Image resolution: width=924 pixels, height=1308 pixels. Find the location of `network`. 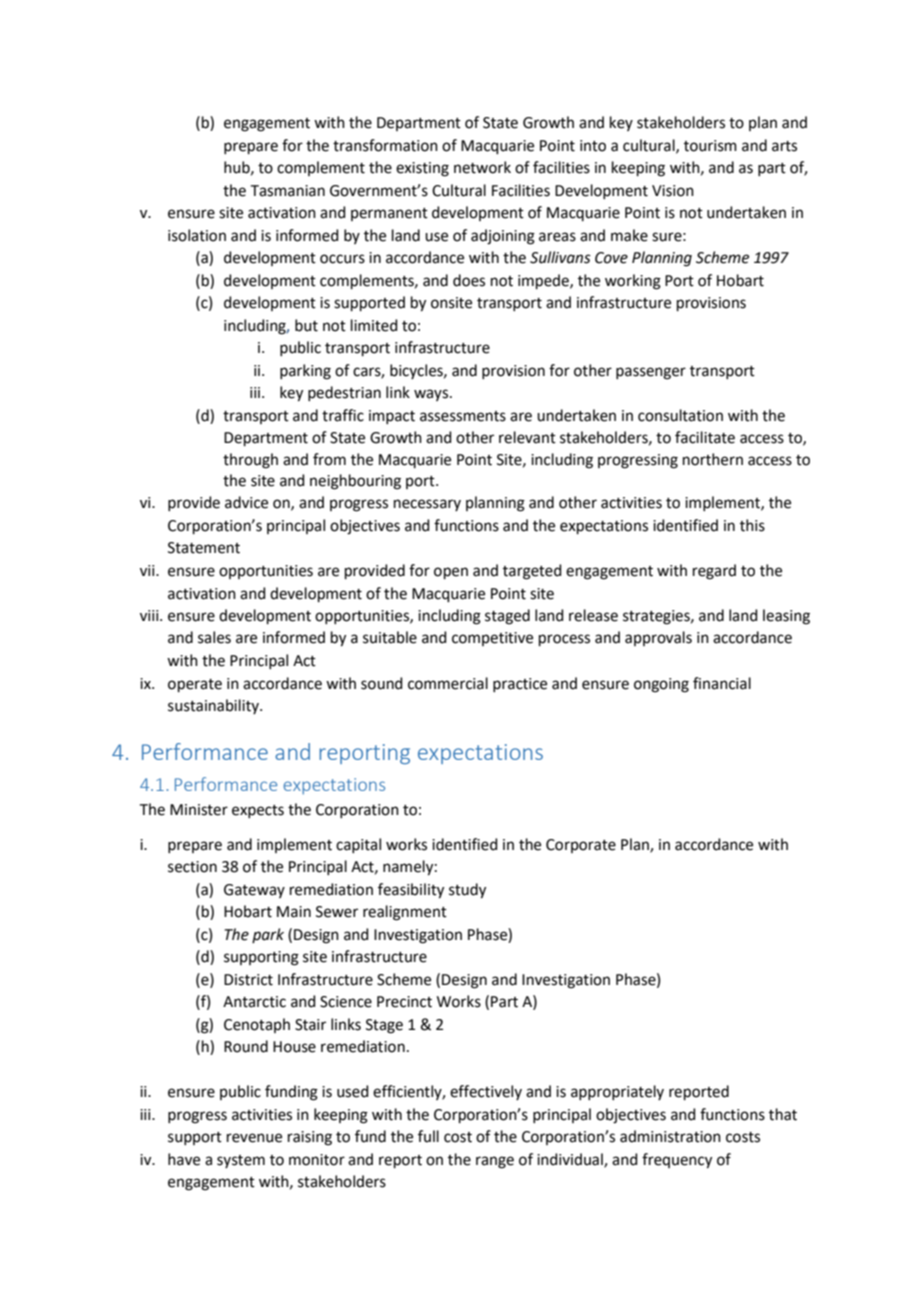

network is located at coordinates (482, 167).
